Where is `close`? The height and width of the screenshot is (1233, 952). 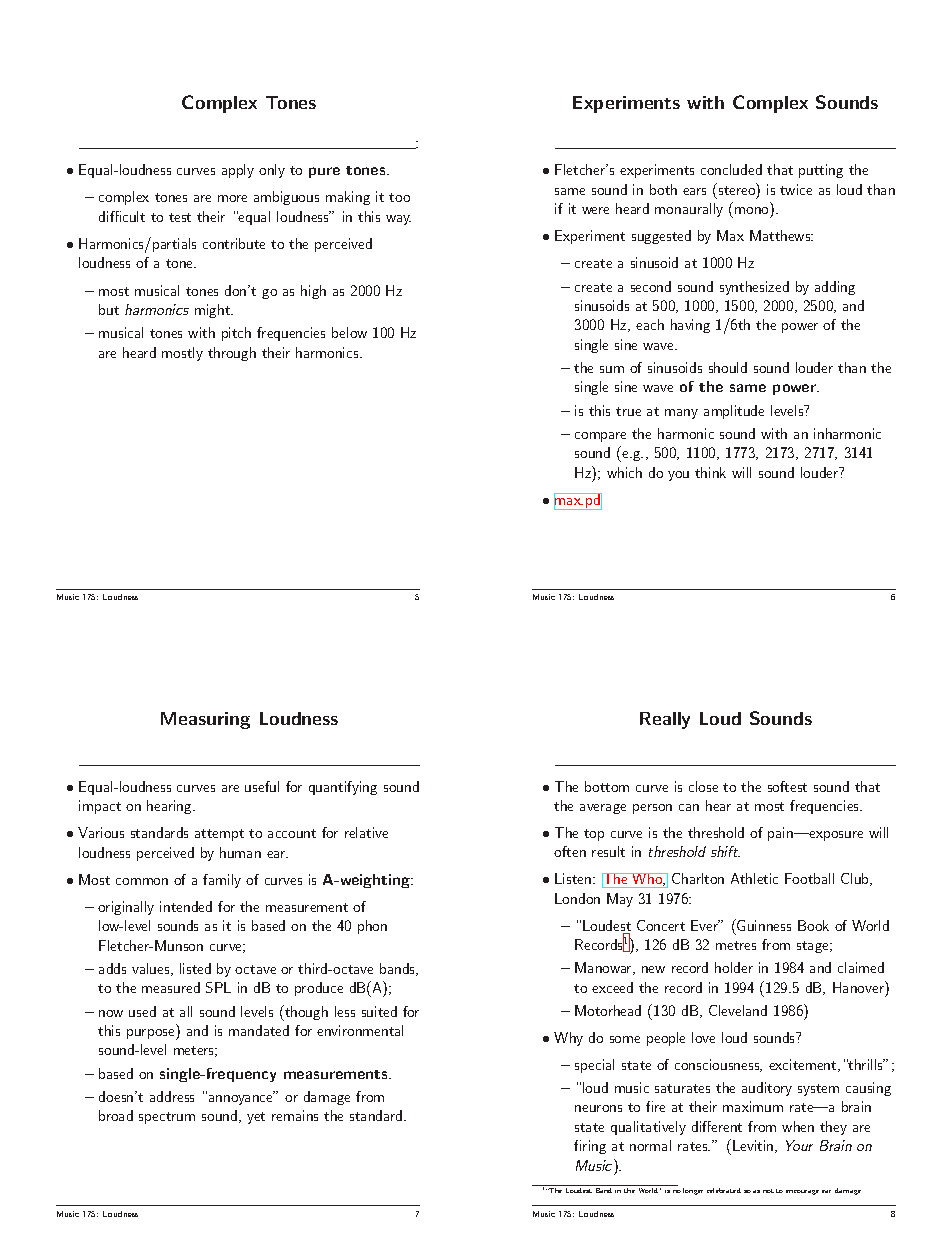
close is located at coordinates (703, 786).
